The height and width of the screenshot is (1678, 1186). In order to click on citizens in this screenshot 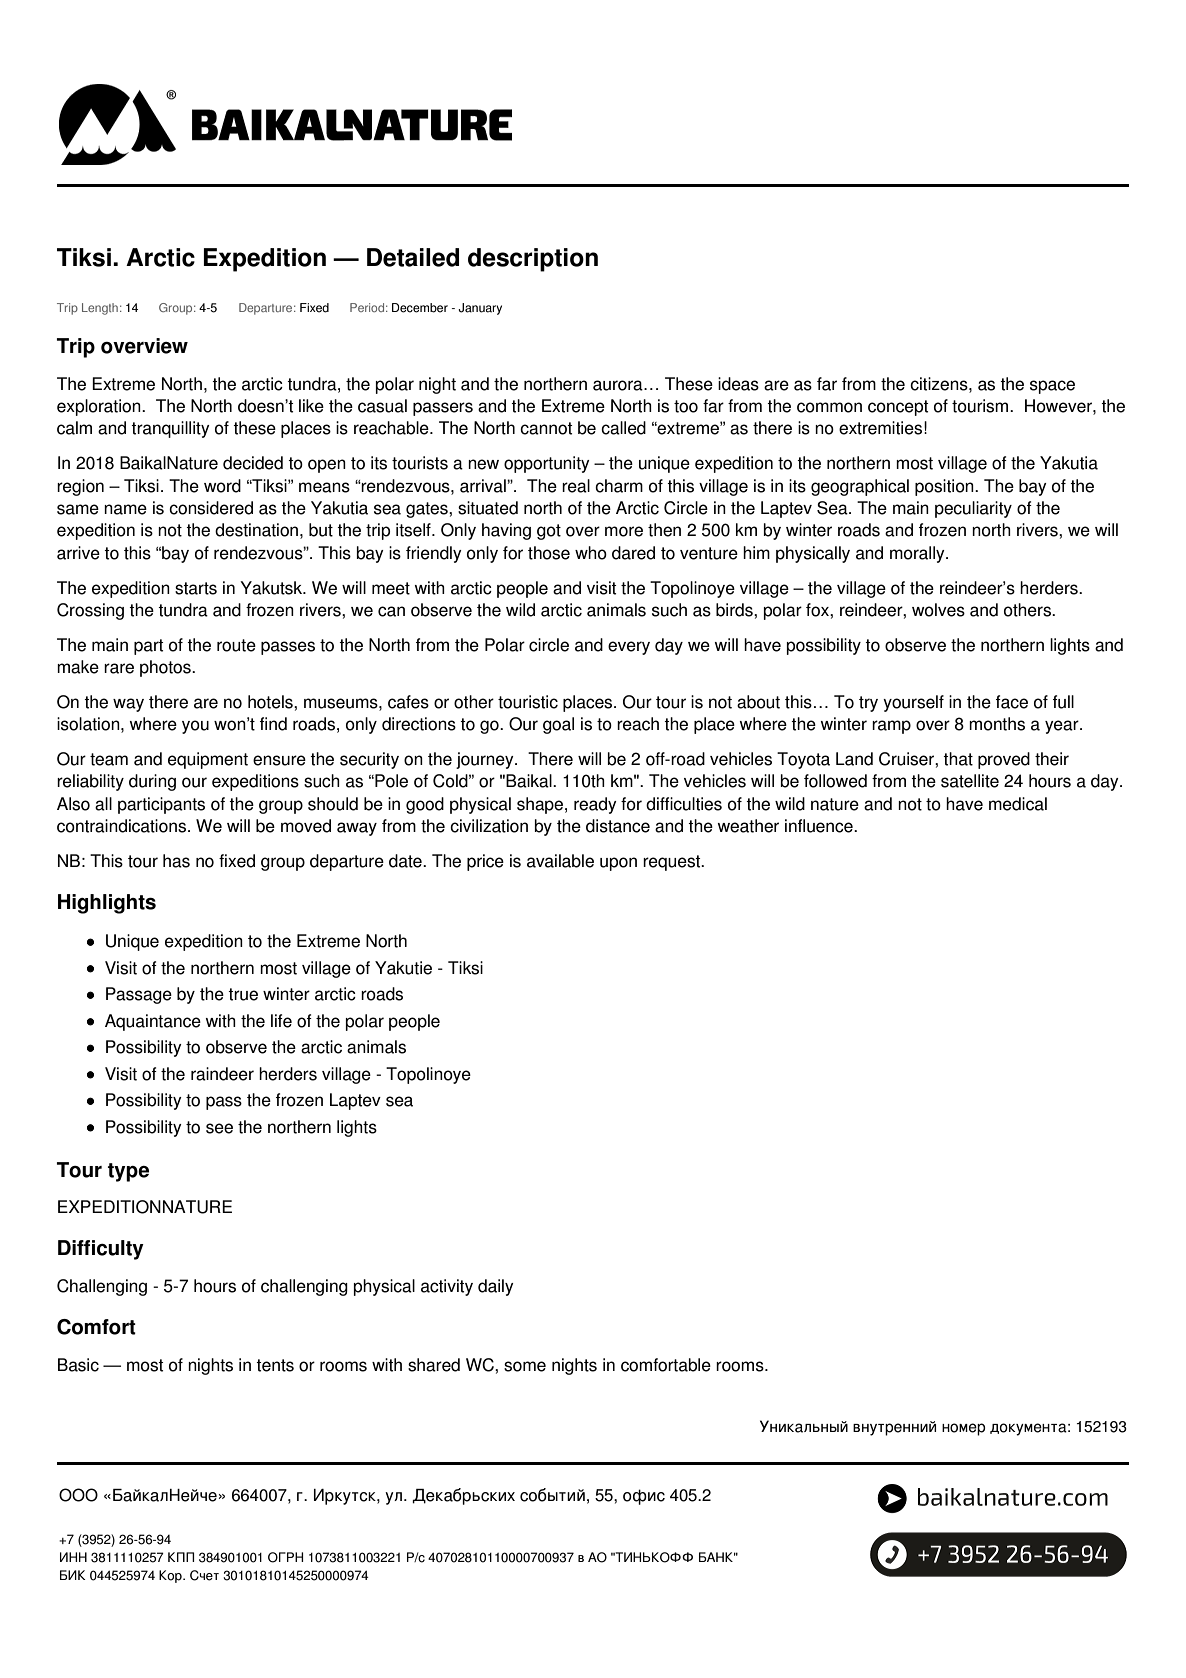, I will do `click(940, 384)`.
